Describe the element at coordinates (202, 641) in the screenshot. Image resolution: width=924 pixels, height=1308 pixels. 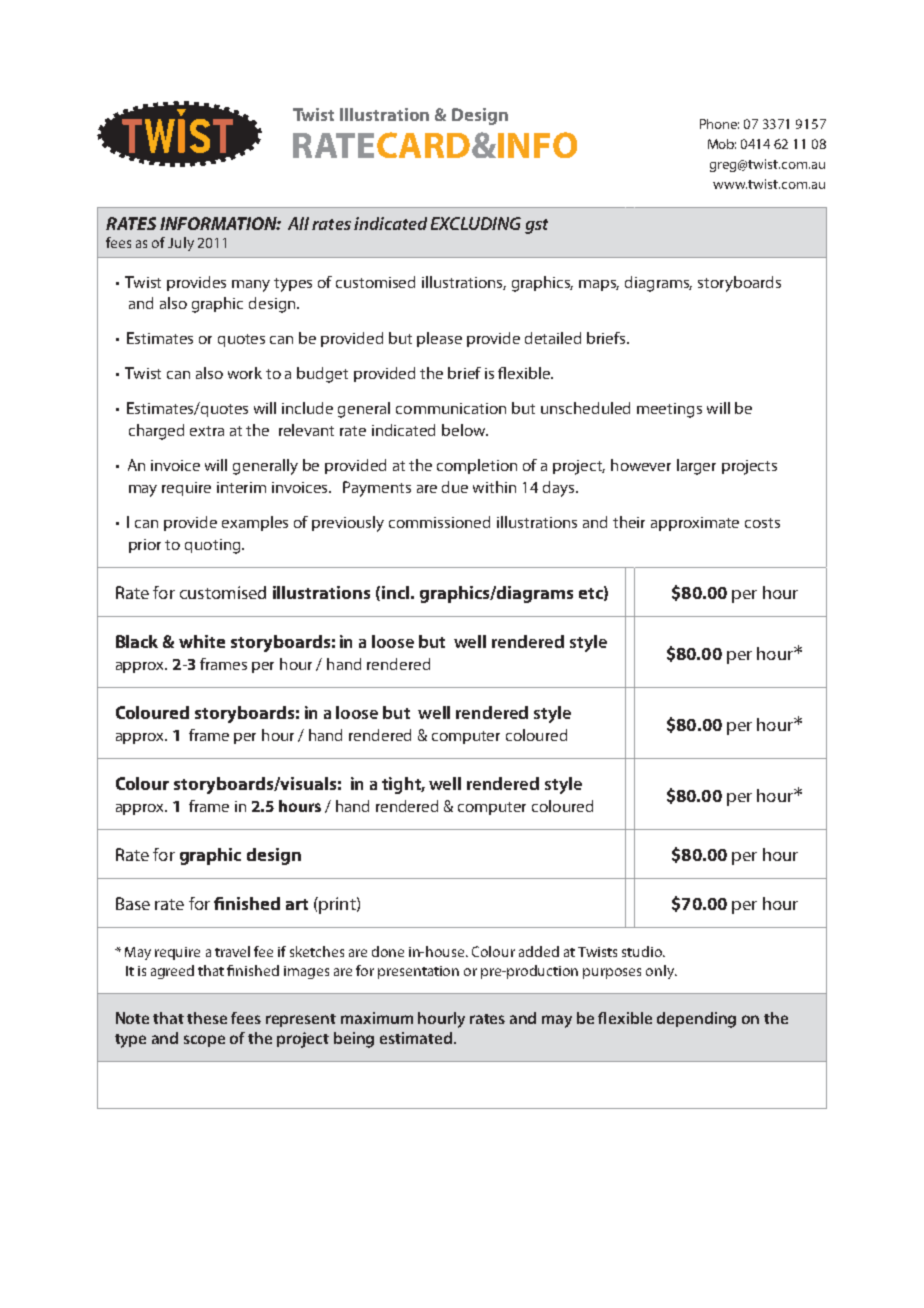
I see `white` at that location.
